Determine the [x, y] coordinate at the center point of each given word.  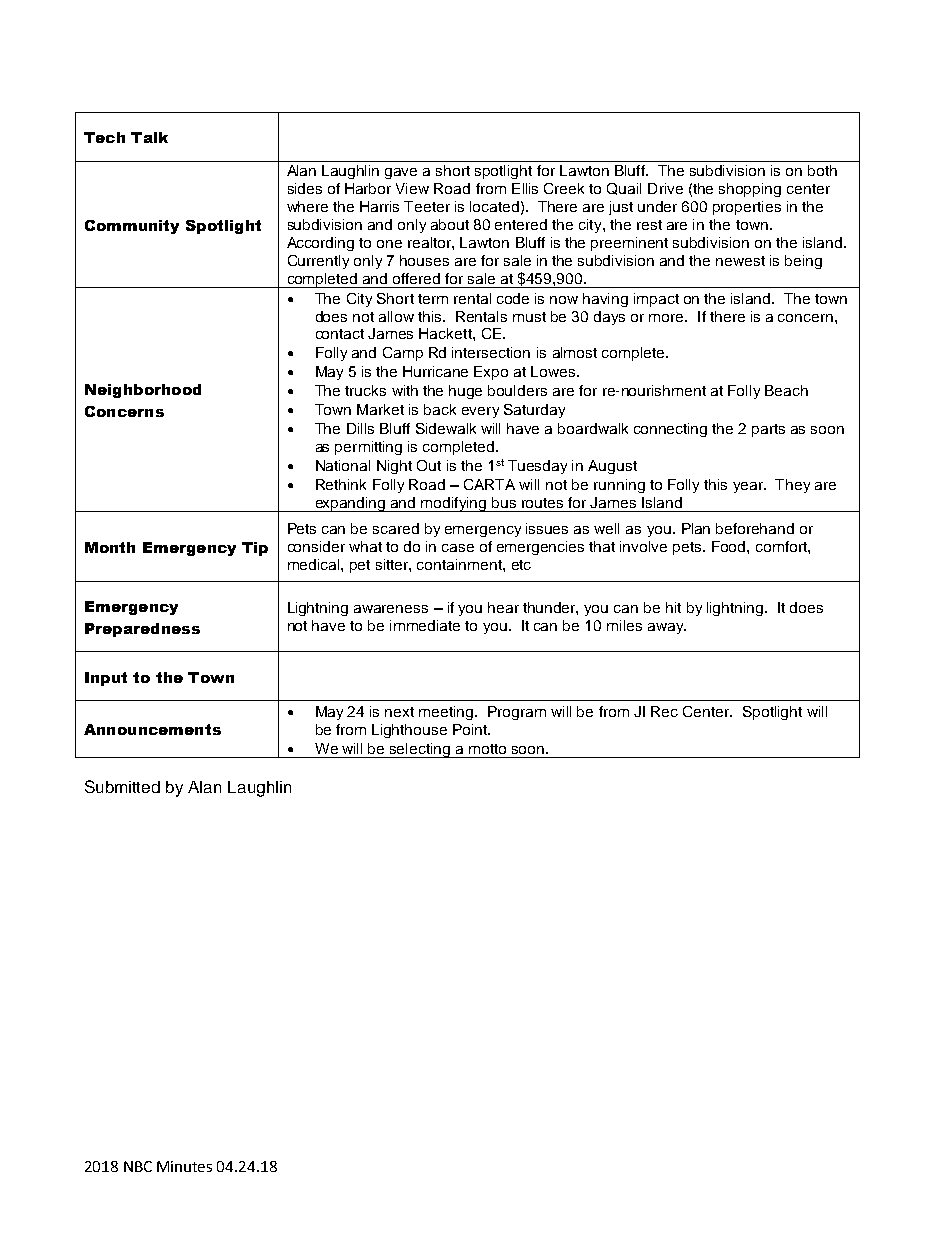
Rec [664, 711]
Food [730, 546]
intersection [491, 352]
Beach [786, 390]
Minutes [184, 1166]
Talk [149, 137]
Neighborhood [143, 391]
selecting [420, 750]
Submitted [122, 786]
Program [517, 713]
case [458, 548]
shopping [750, 190]
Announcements [152, 729]
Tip [255, 549]
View [412, 188]
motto [487, 749]
